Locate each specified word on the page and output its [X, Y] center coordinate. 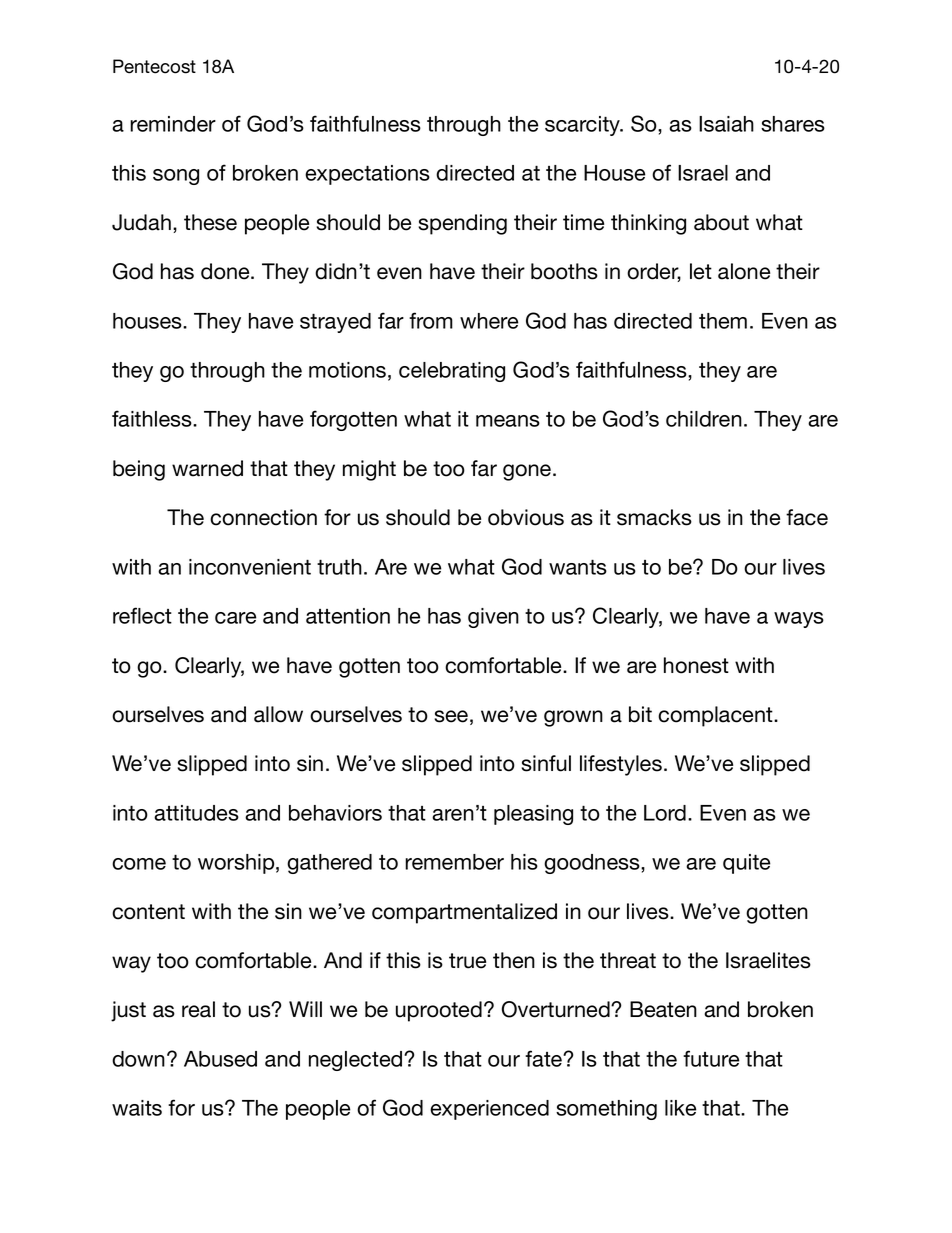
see [451, 716]
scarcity [584, 126]
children [704, 419]
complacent [716, 716]
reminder [173, 124]
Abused [220, 1059]
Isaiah [726, 124]
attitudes [196, 813]
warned [207, 468]
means [508, 421]
